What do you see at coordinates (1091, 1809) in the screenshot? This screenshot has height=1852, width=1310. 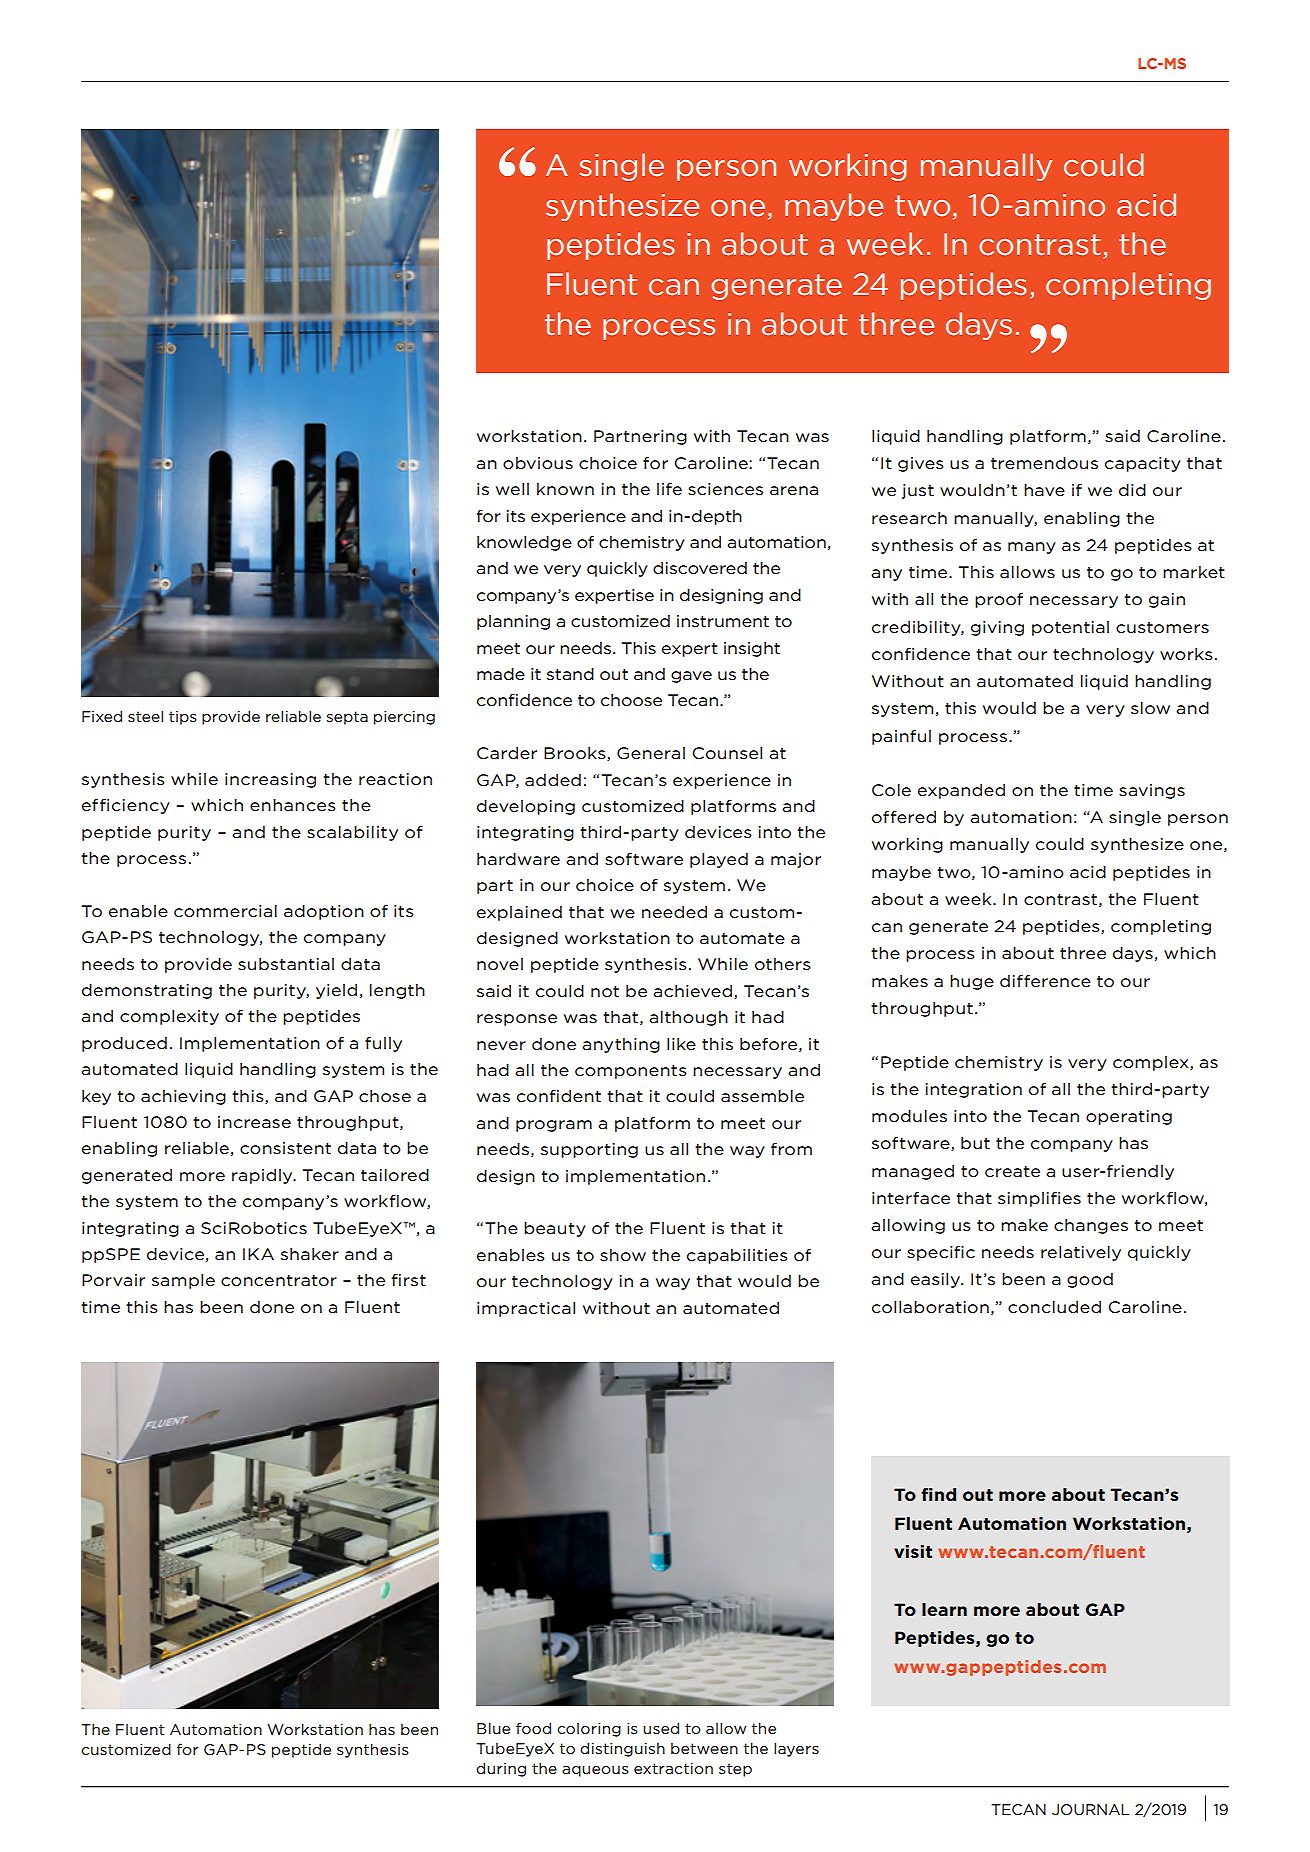 I see `JOURNAL` at bounding box center [1091, 1809].
